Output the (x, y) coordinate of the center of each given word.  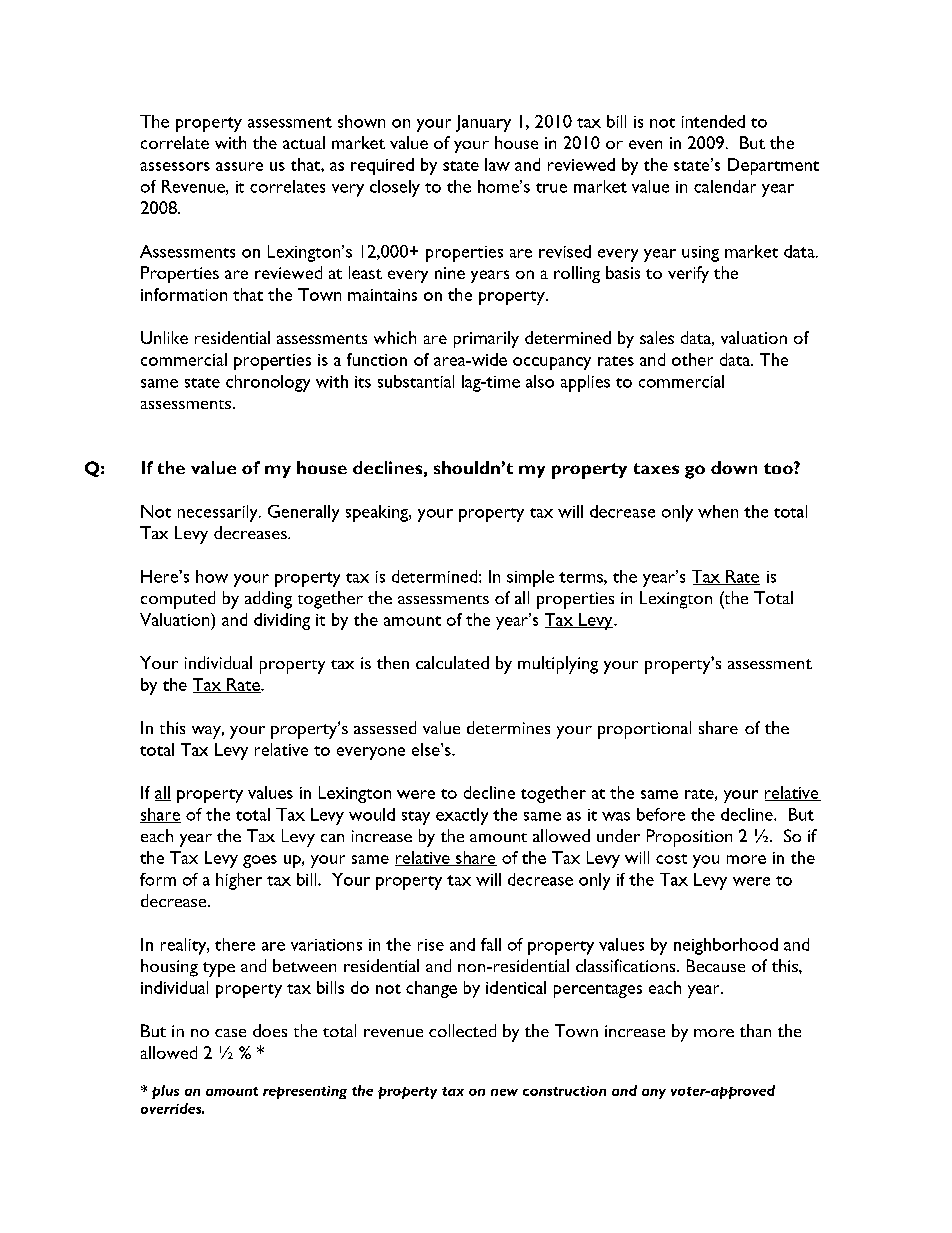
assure (239, 166)
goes (260, 861)
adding (268, 600)
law (497, 164)
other (692, 359)
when (718, 511)
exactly (462, 816)
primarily (486, 339)
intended (713, 121)
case (230, 1033)
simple (530, 578)
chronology (268, 383)
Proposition (689, 838)
